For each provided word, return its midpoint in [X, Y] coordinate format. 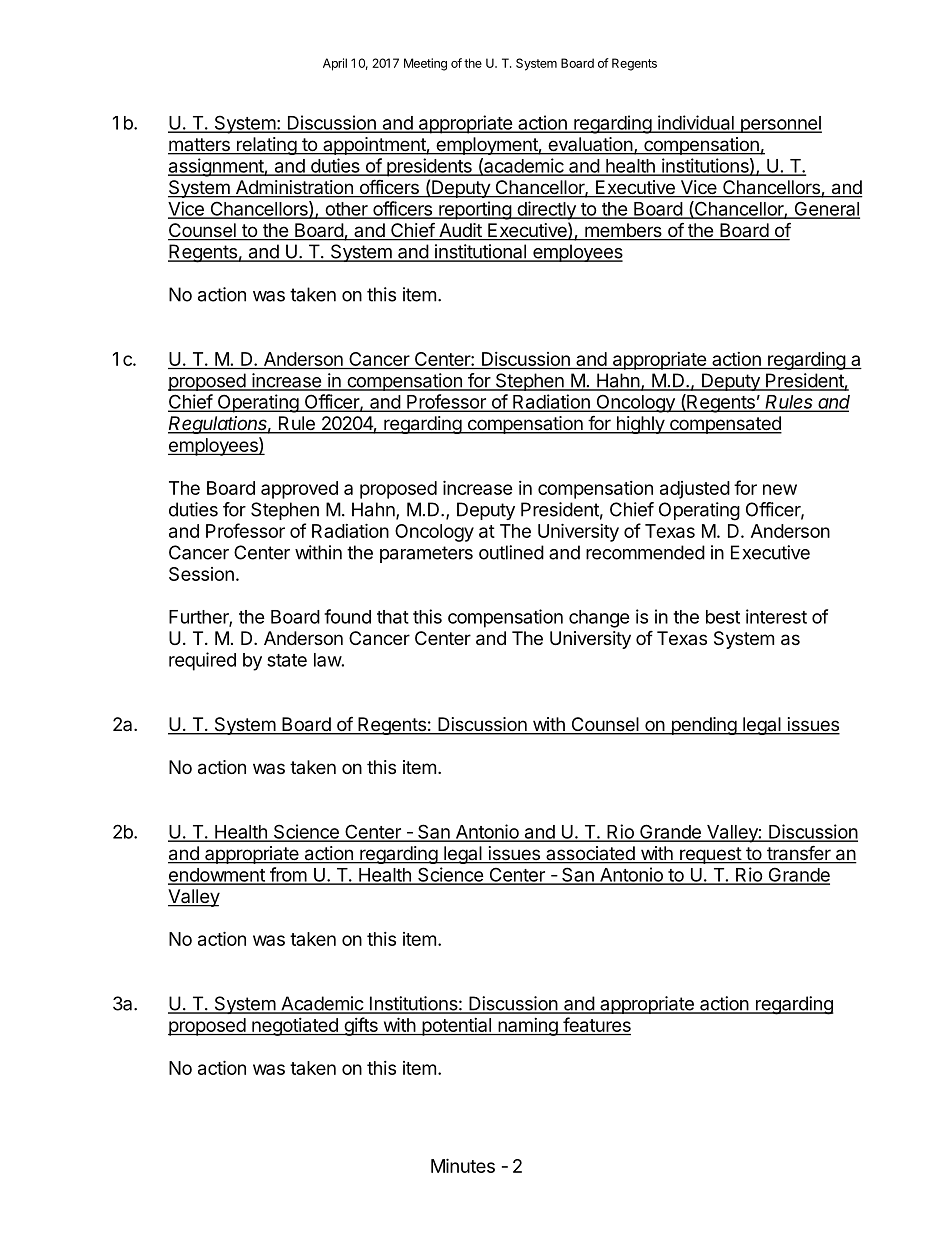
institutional [480, 252]
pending [703, 726]
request [710, 855]
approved [299, 490]
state [287, 660]
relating [266, 146]
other [346, 210]
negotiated [295, 1027]
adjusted [695, 490]
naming [528, 1027]
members [623, 231]
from [288, 875]
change [599, 619]
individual [696, 123]
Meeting [425, 64]
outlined [511, 552]
